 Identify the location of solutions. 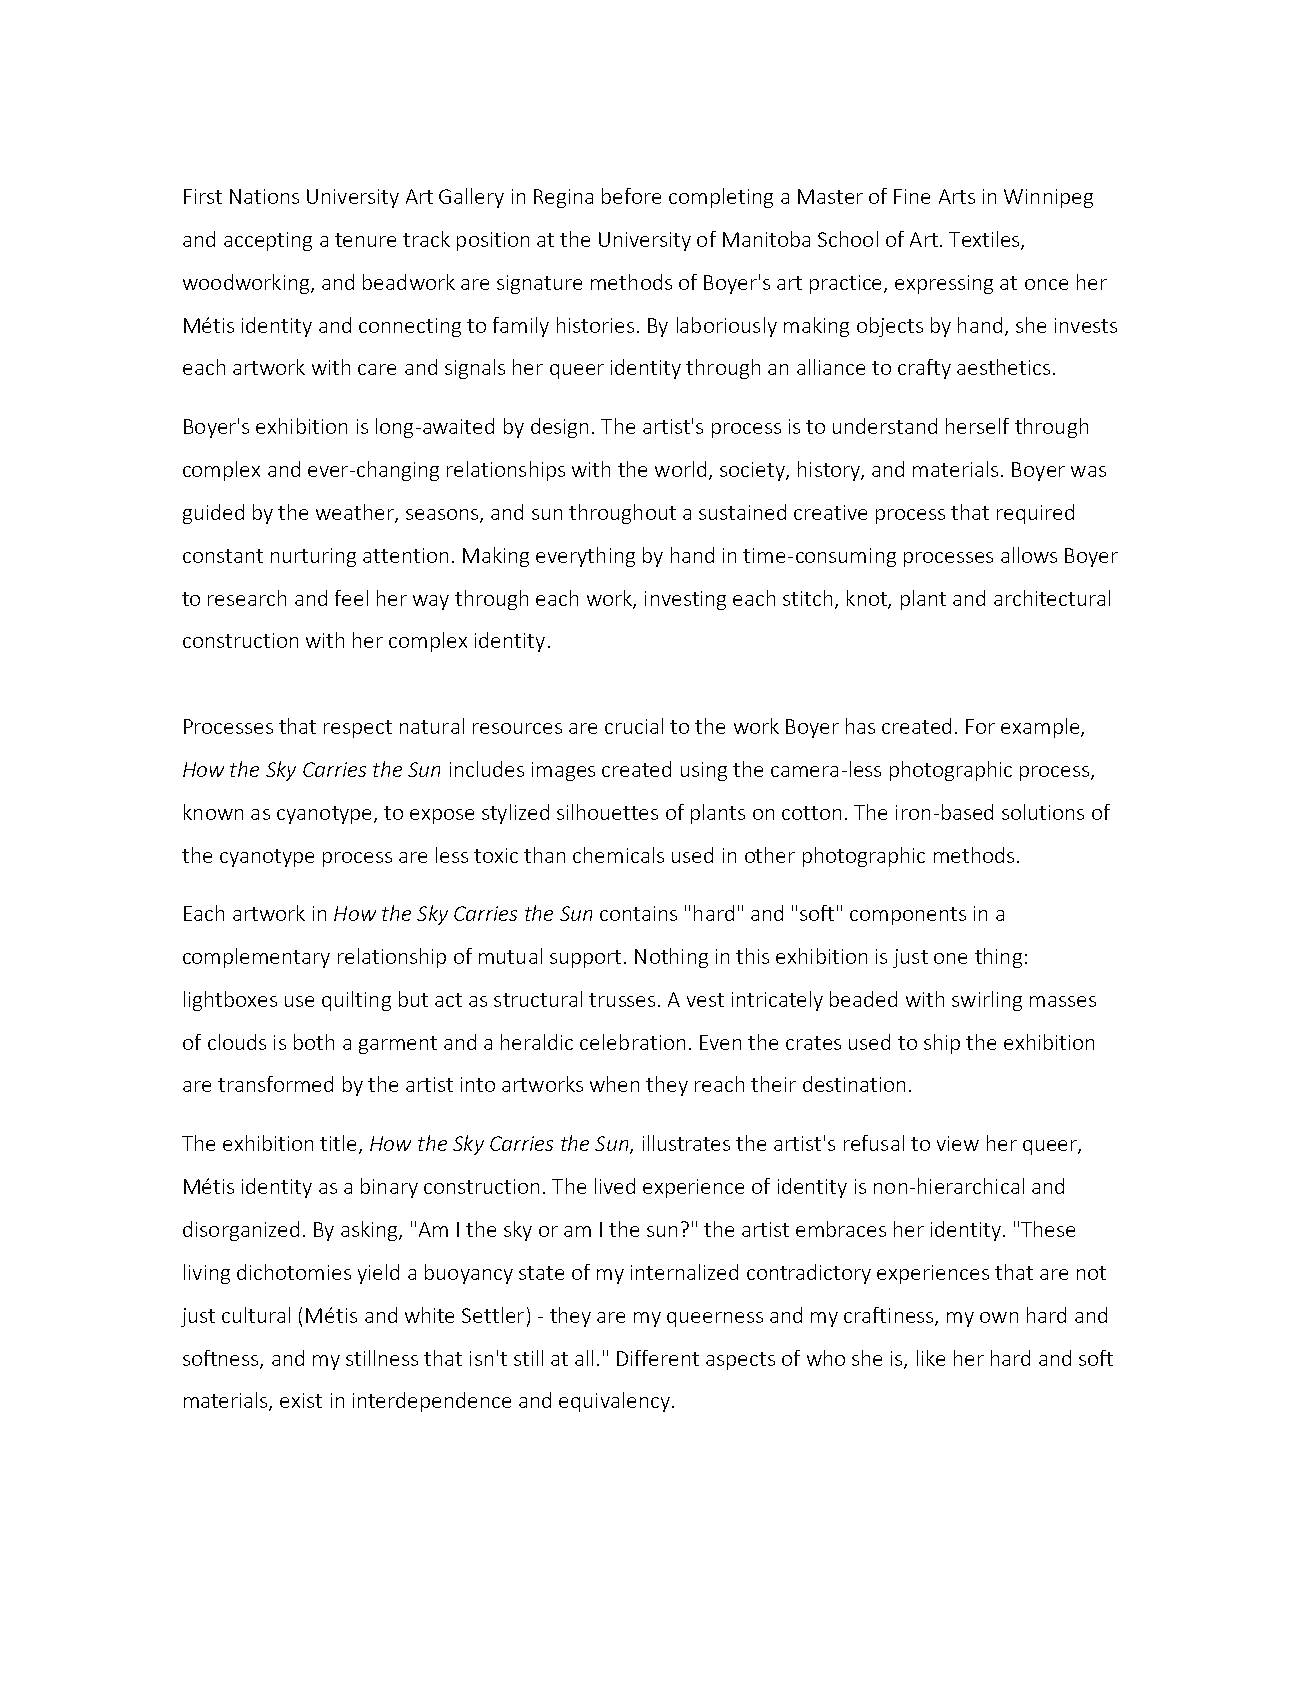
(1043, 812).
